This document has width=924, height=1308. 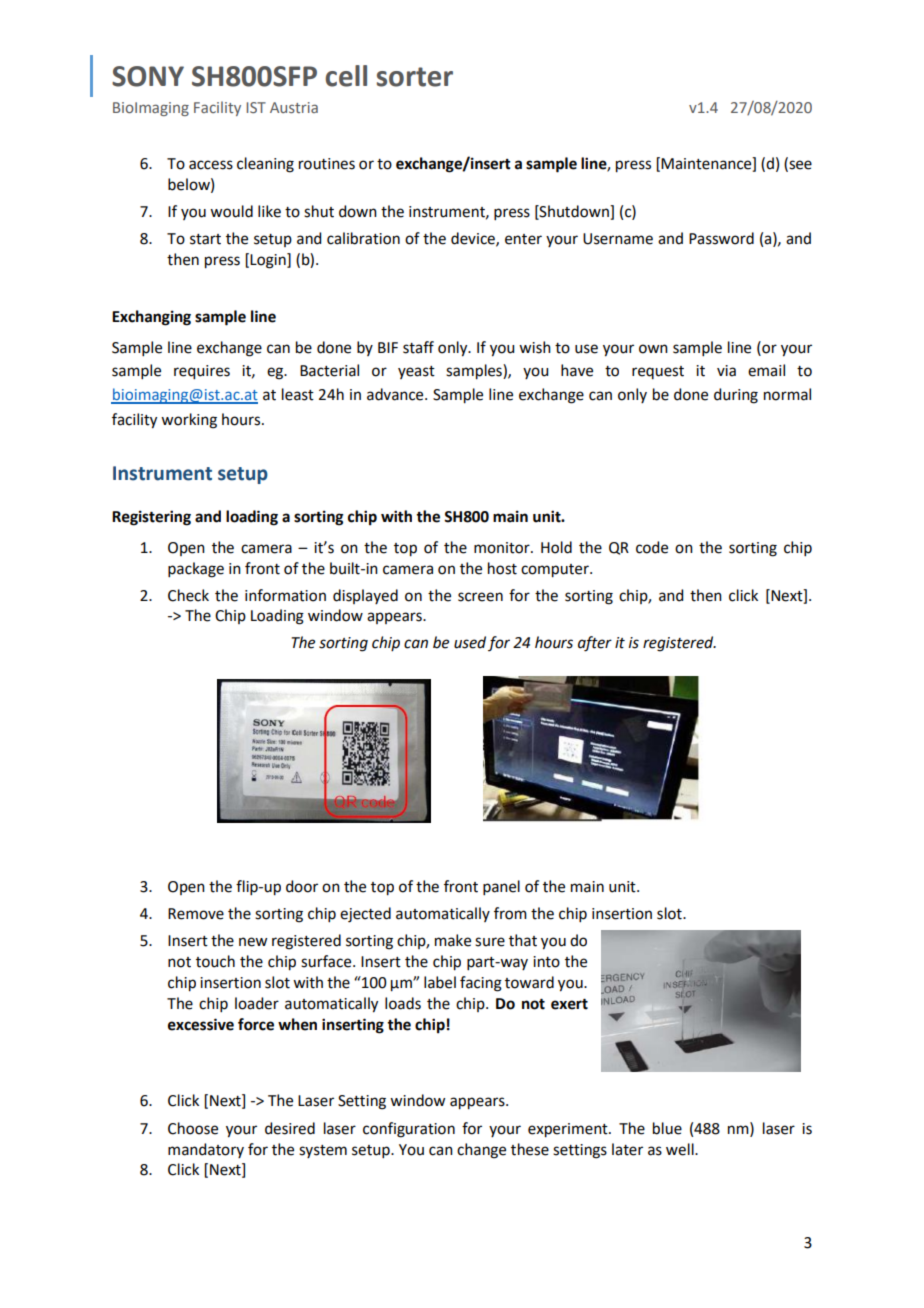 What do you see at coordinates (409, 1130) in the document?
I see `configuration` at bounding box center [409, 1130].
